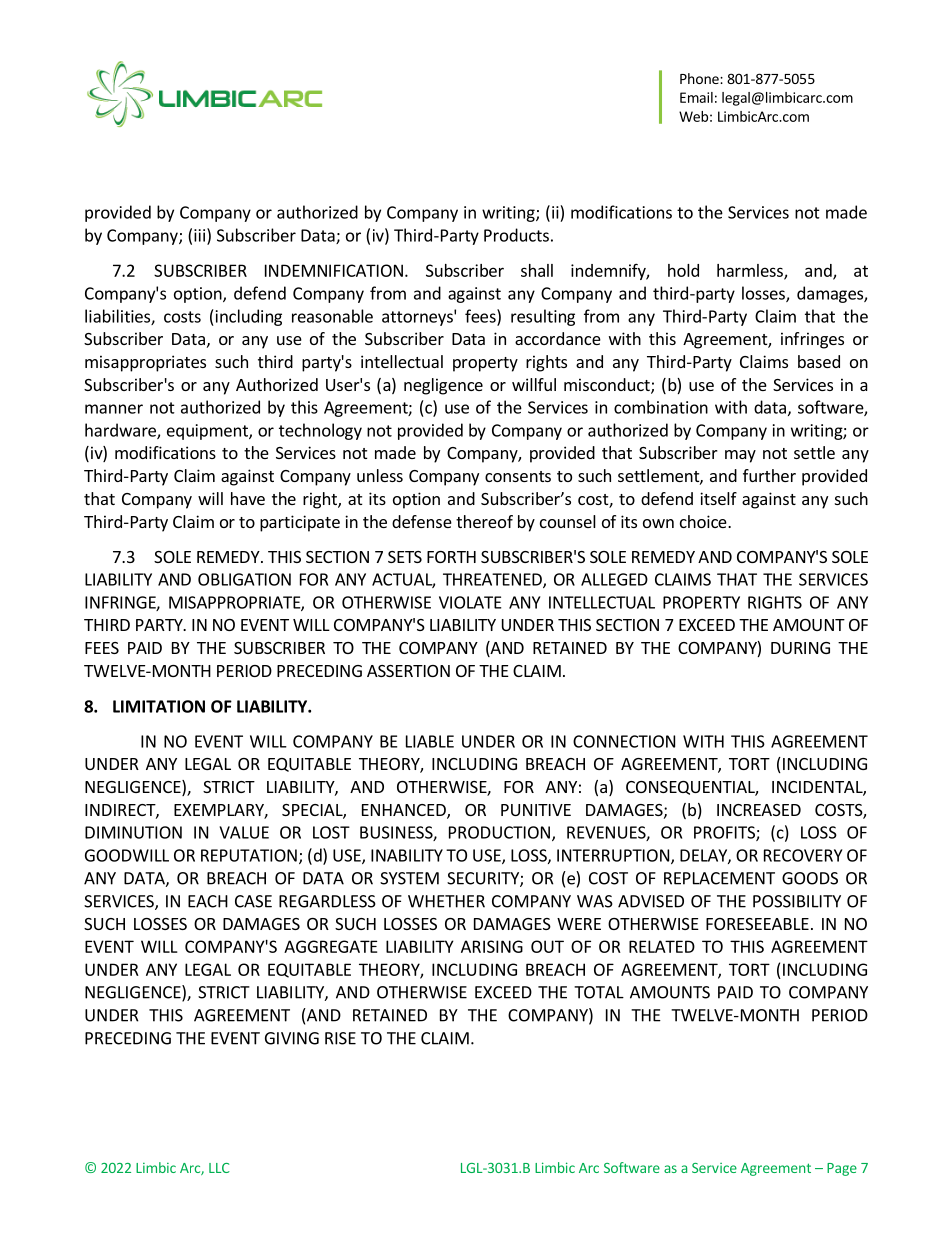 The height and width of the screenshot is (1233, 952). Describe the element at coordinates (518, 476) in the screenshot. I see `consents` at that location.
